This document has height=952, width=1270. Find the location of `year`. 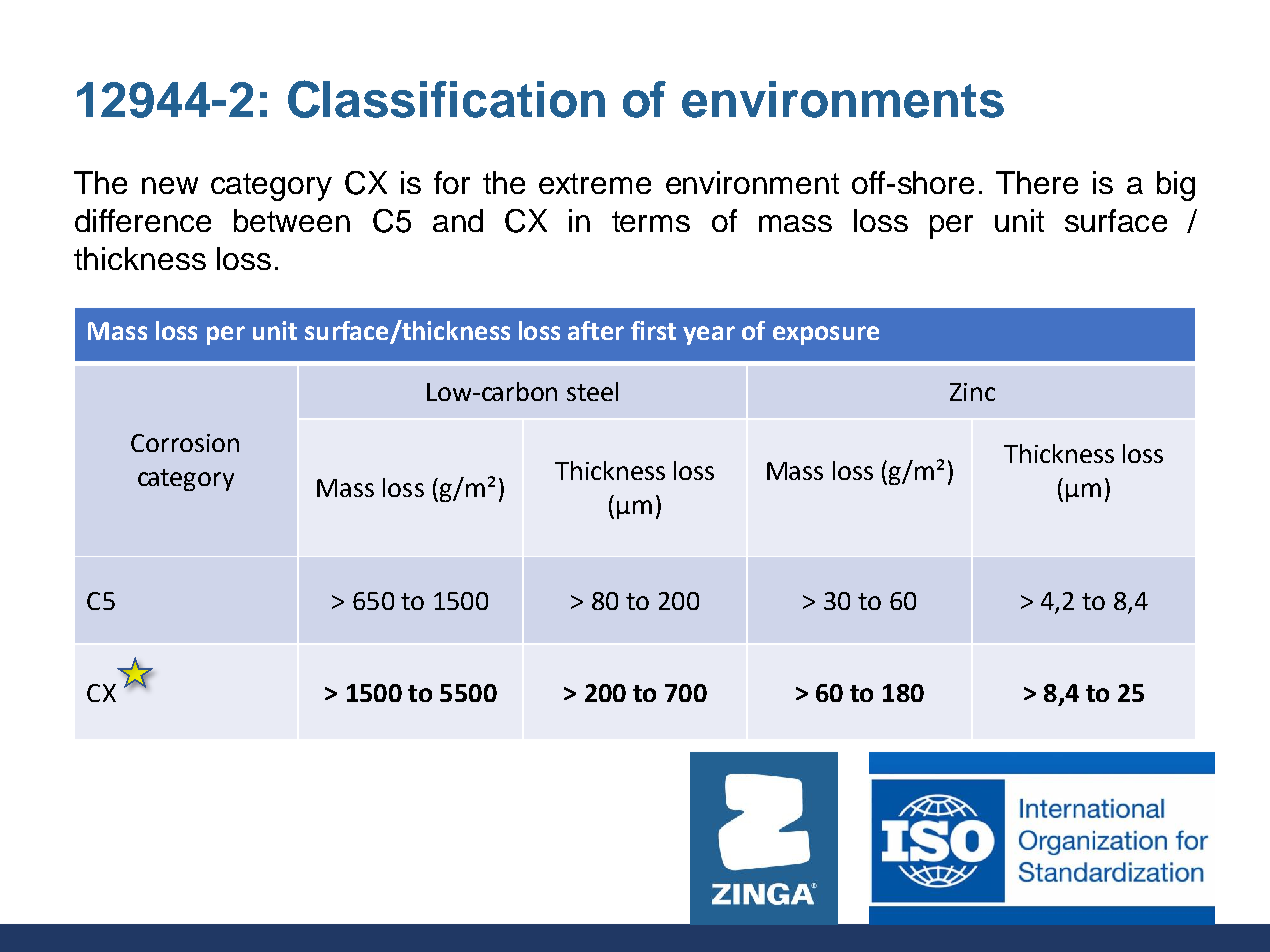

year is located at coordinates (709, 335).
